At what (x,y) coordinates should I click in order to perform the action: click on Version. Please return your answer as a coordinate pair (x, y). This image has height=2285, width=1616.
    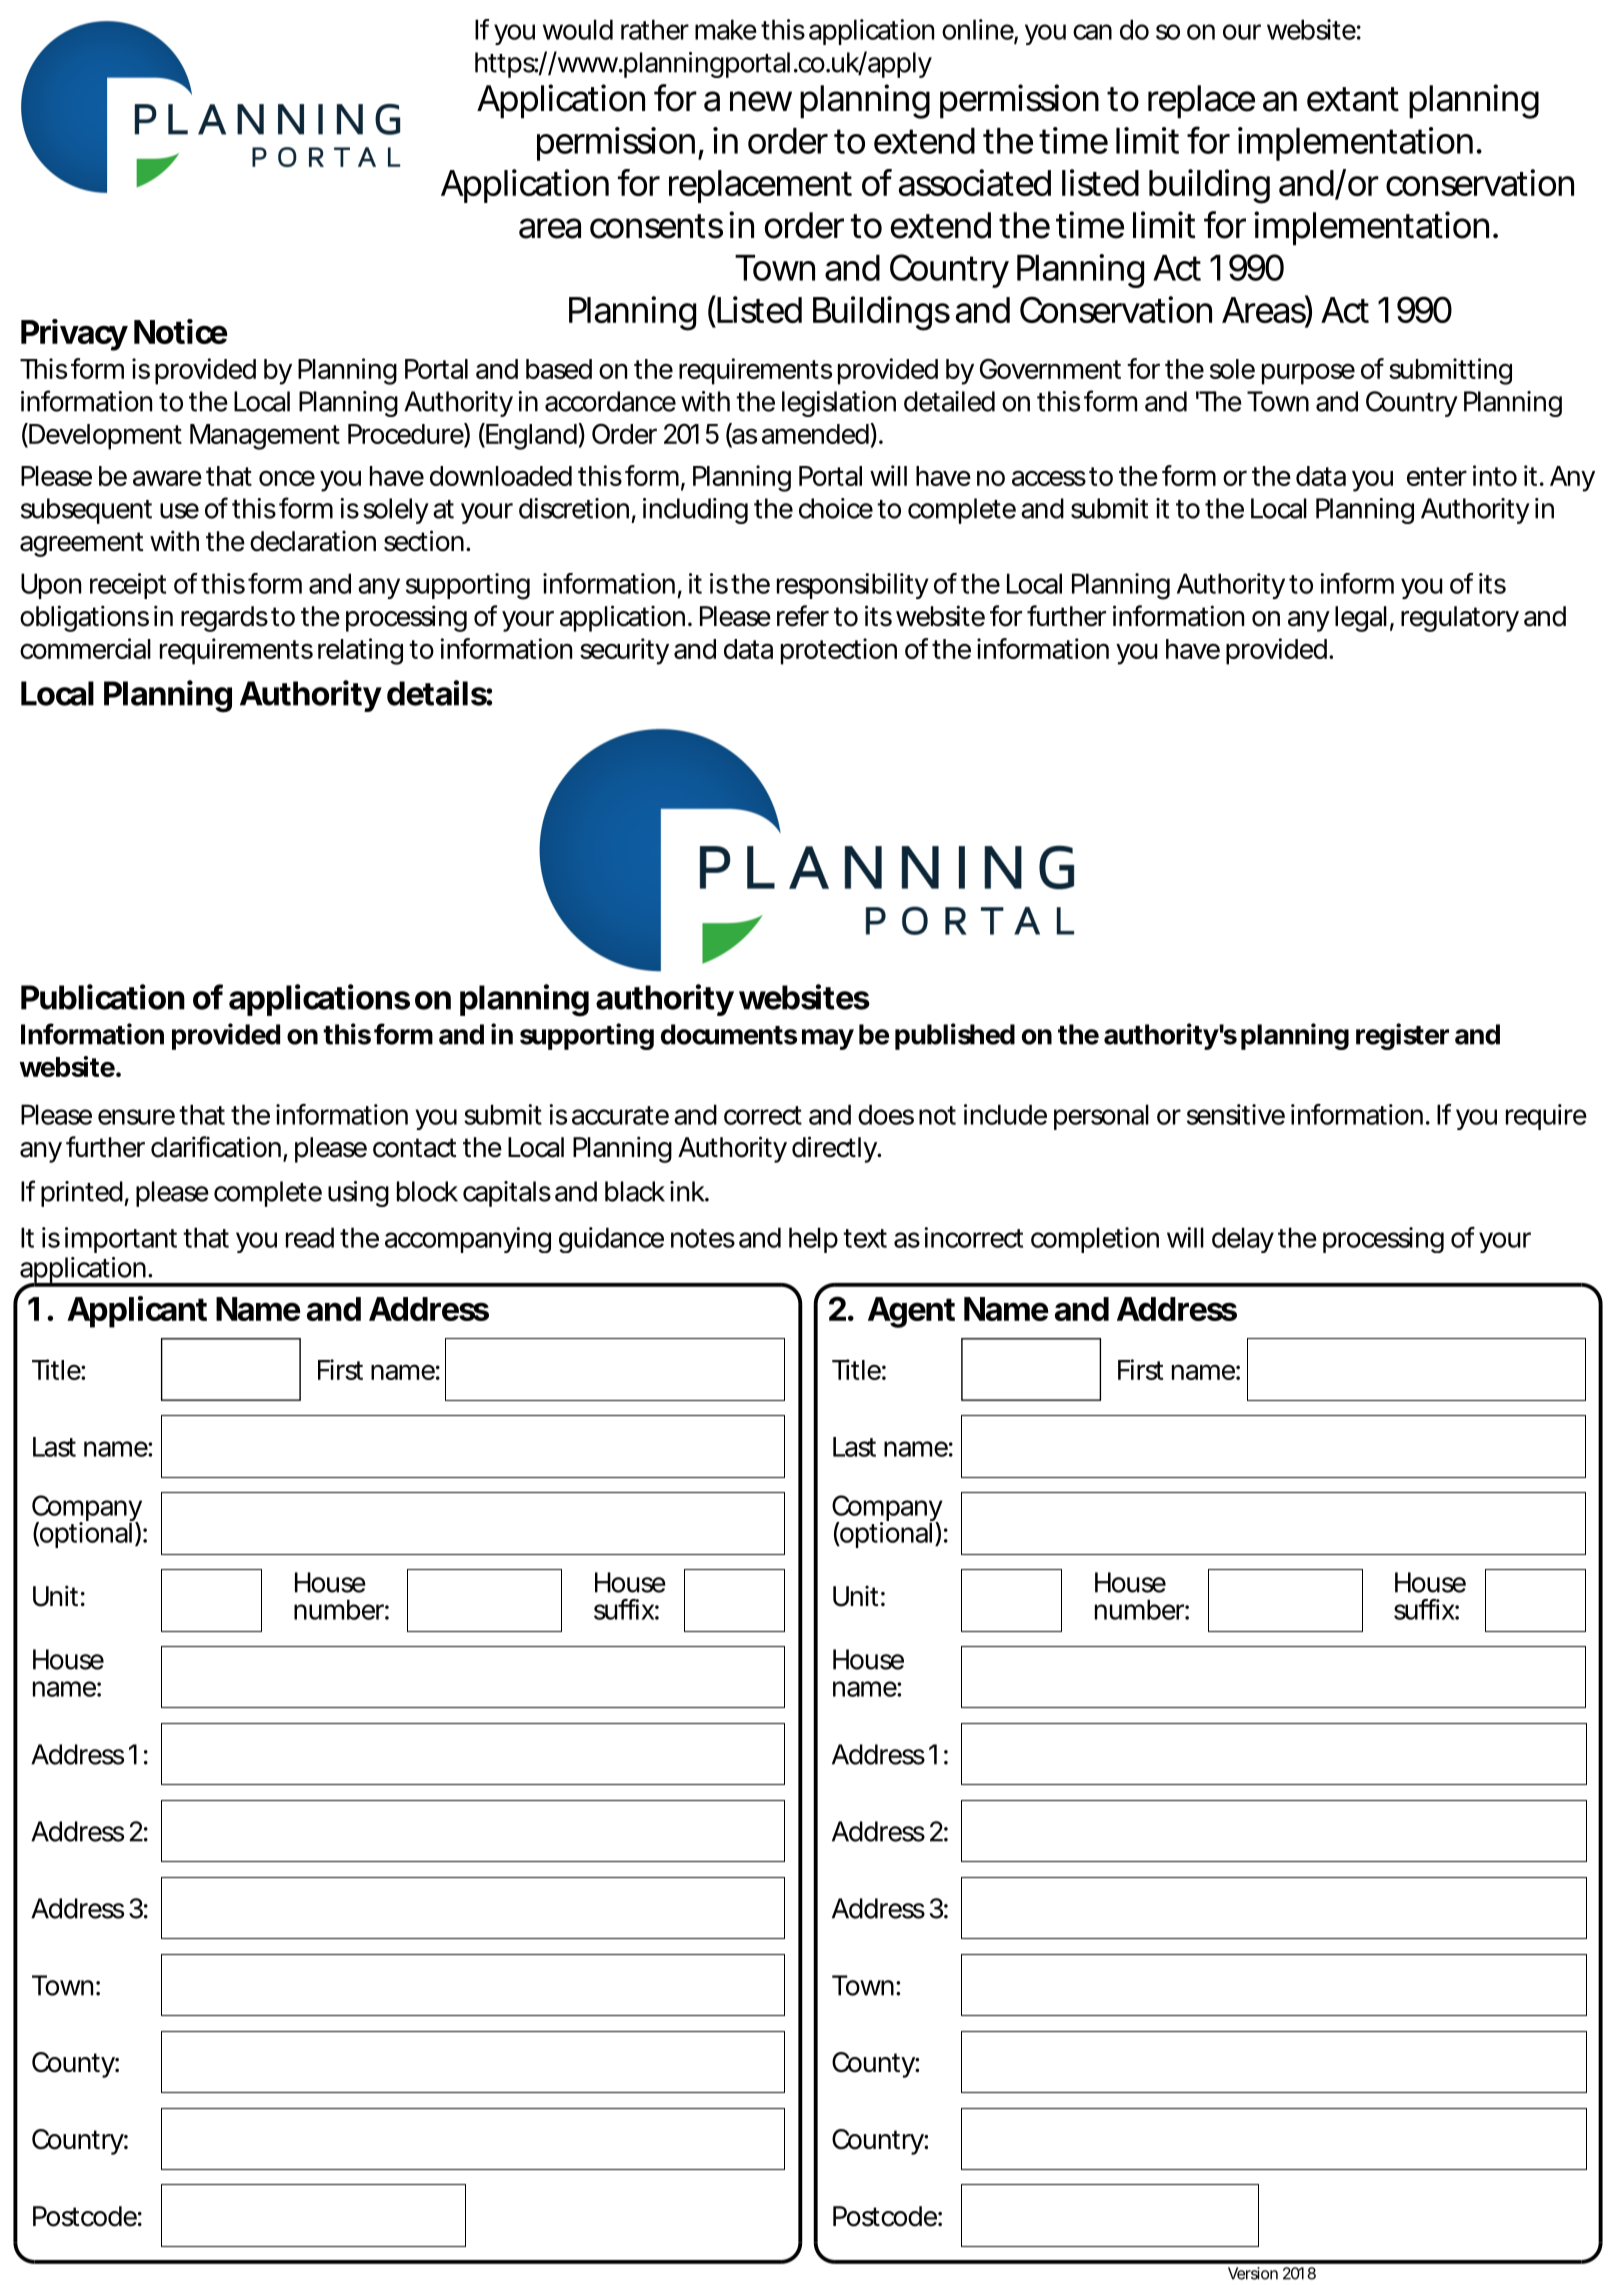
    Looking at the image, I should click on (1253, 2273).
